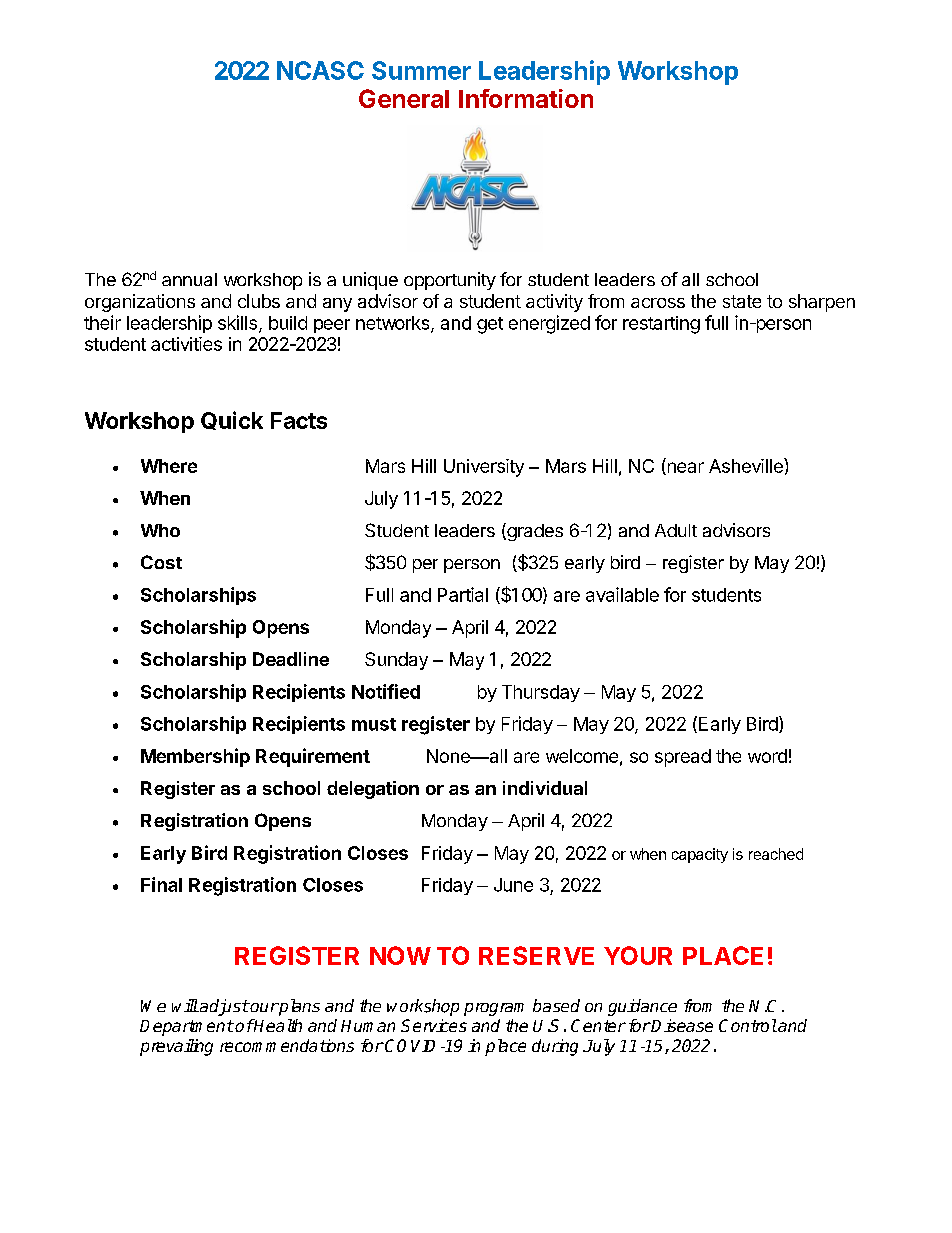  I want to click on Control, so click(748, 1025).
